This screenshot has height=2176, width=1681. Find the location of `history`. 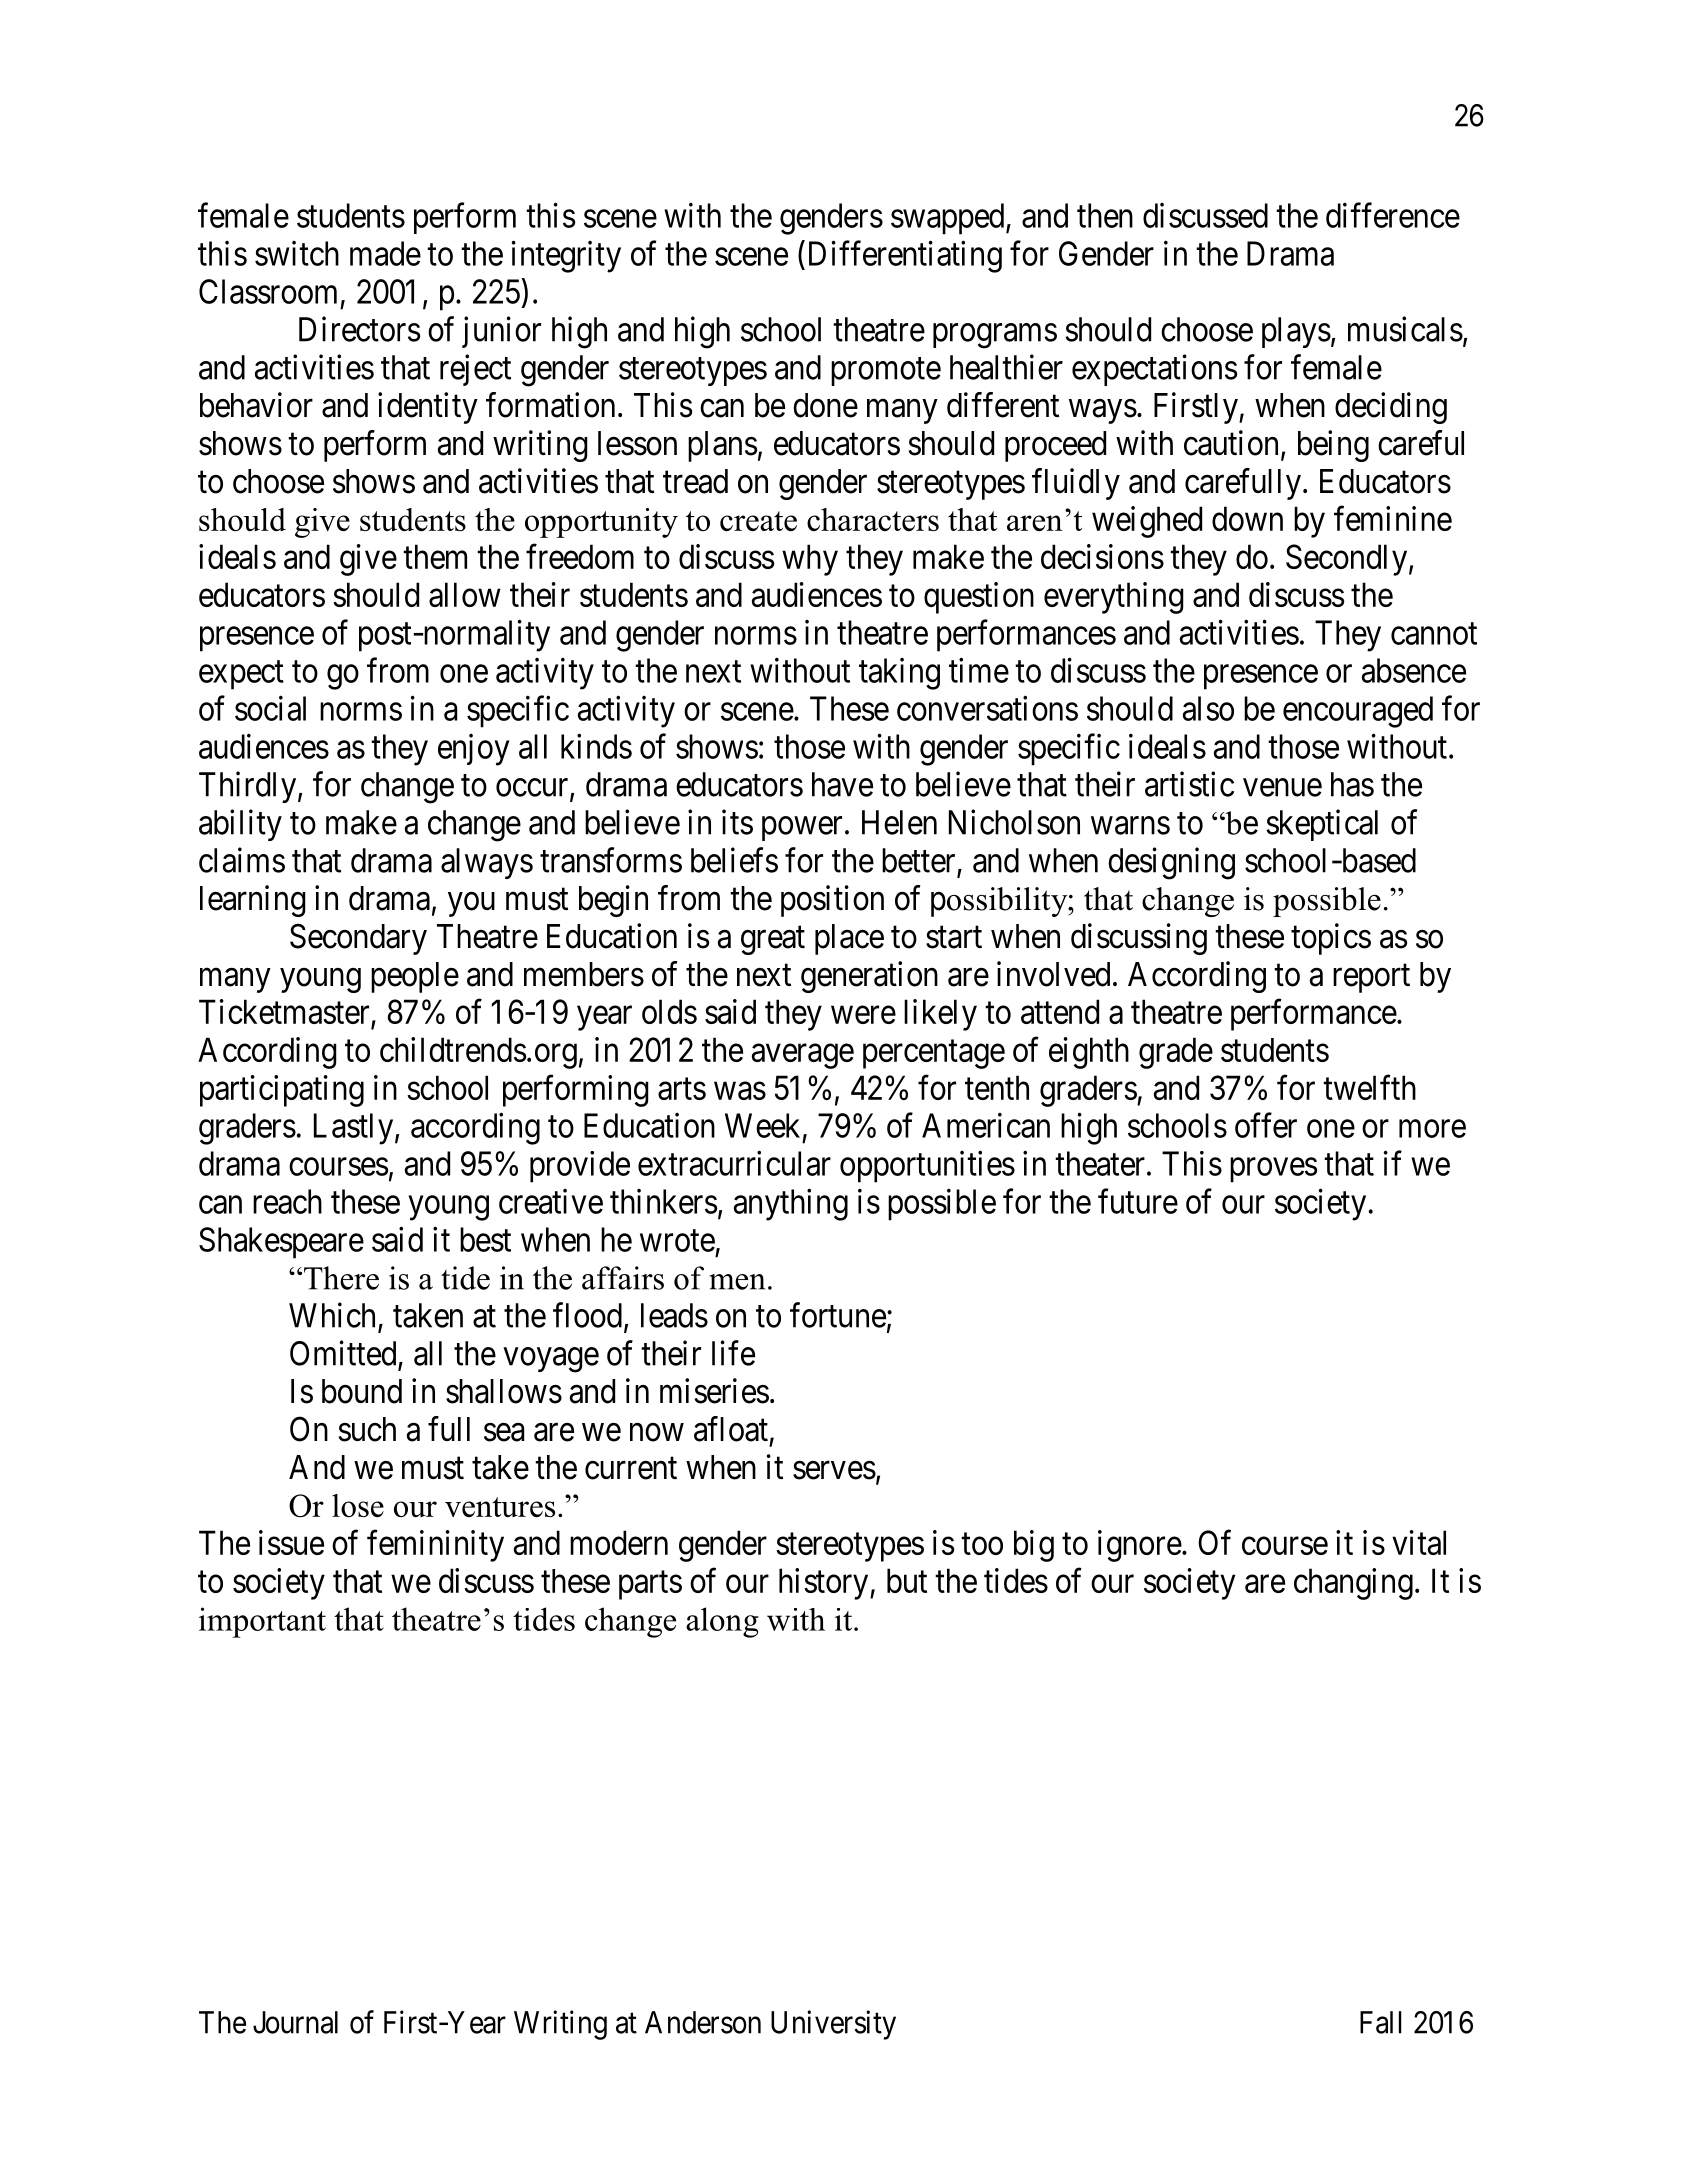

history is located at coordinates (825, 1584).
